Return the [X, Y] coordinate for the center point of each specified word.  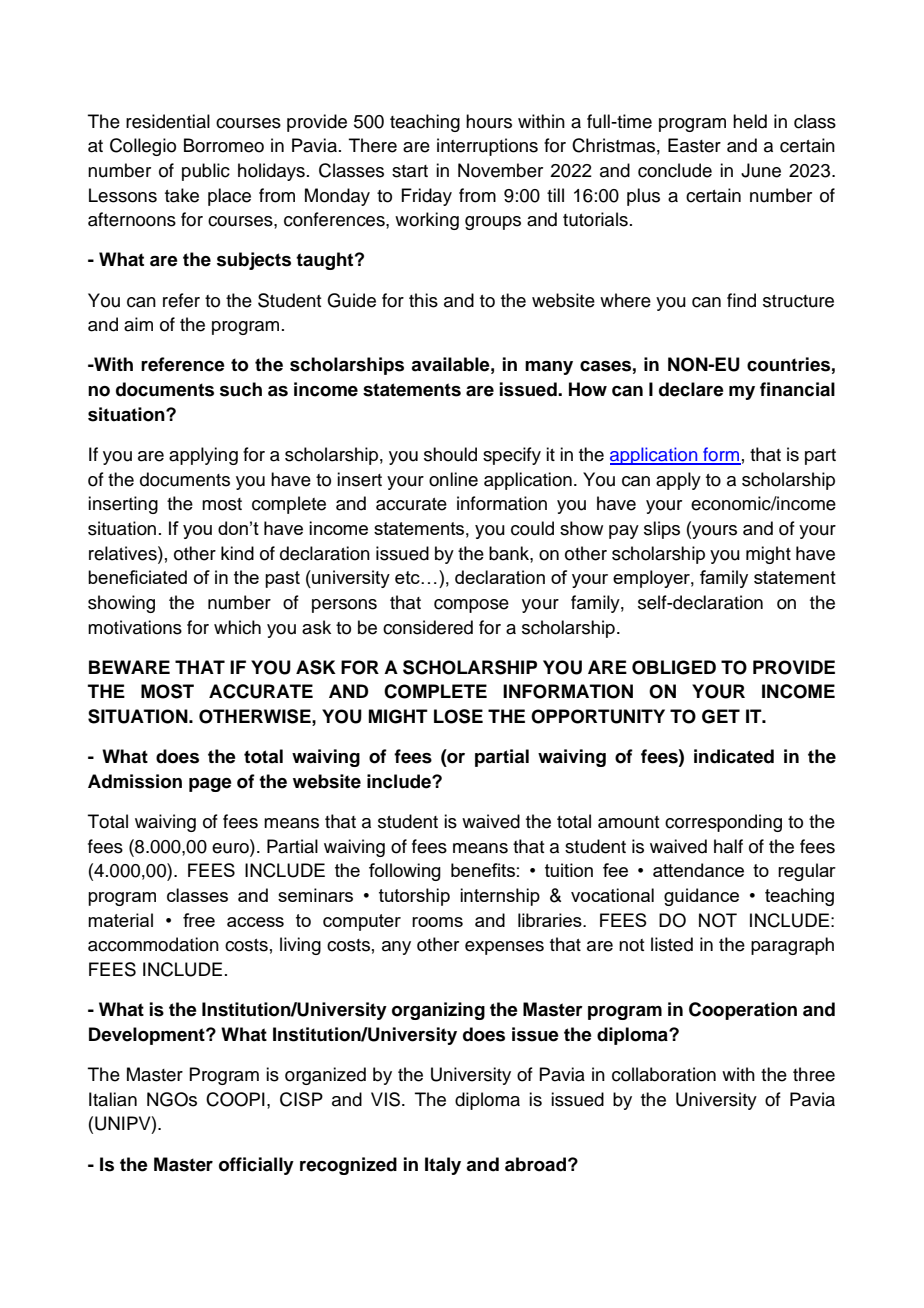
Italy [443, 1166]
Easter [694, 145]
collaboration [664, 1074]
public [206, 172]
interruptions [487, 147]
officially [256, 1166]
